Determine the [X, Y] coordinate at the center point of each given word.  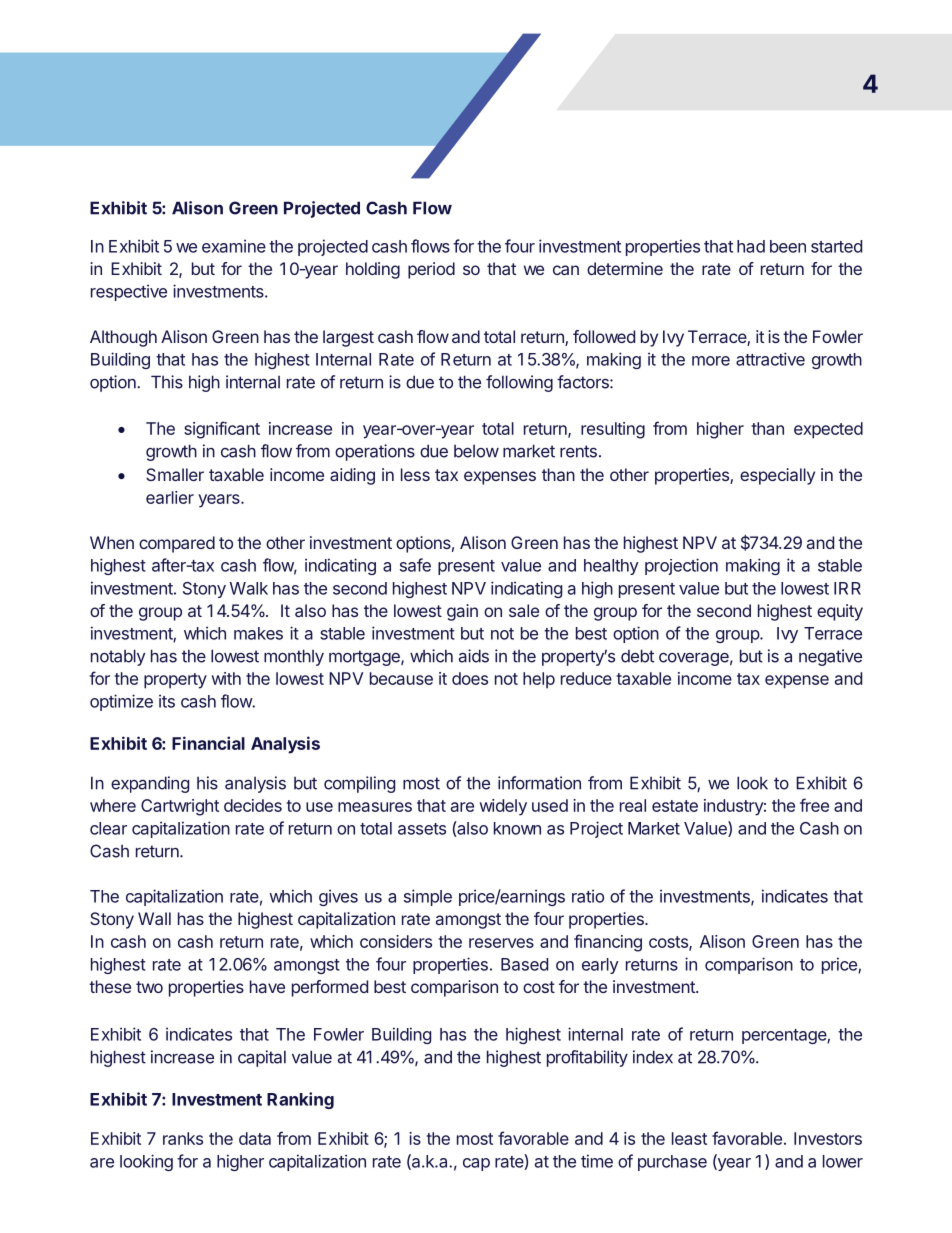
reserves [501, 943]
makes [258, 633]
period [431, 270]
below [476, 451]
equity [840, 612]
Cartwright [180, 807]
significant [222, 430]
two [149, 987]
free [814, 805]
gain [462, 612]
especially [777, 476]
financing [608, 943]
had [751, 246]
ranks [183, 1138]
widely [503, 807]
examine [234, 246]
